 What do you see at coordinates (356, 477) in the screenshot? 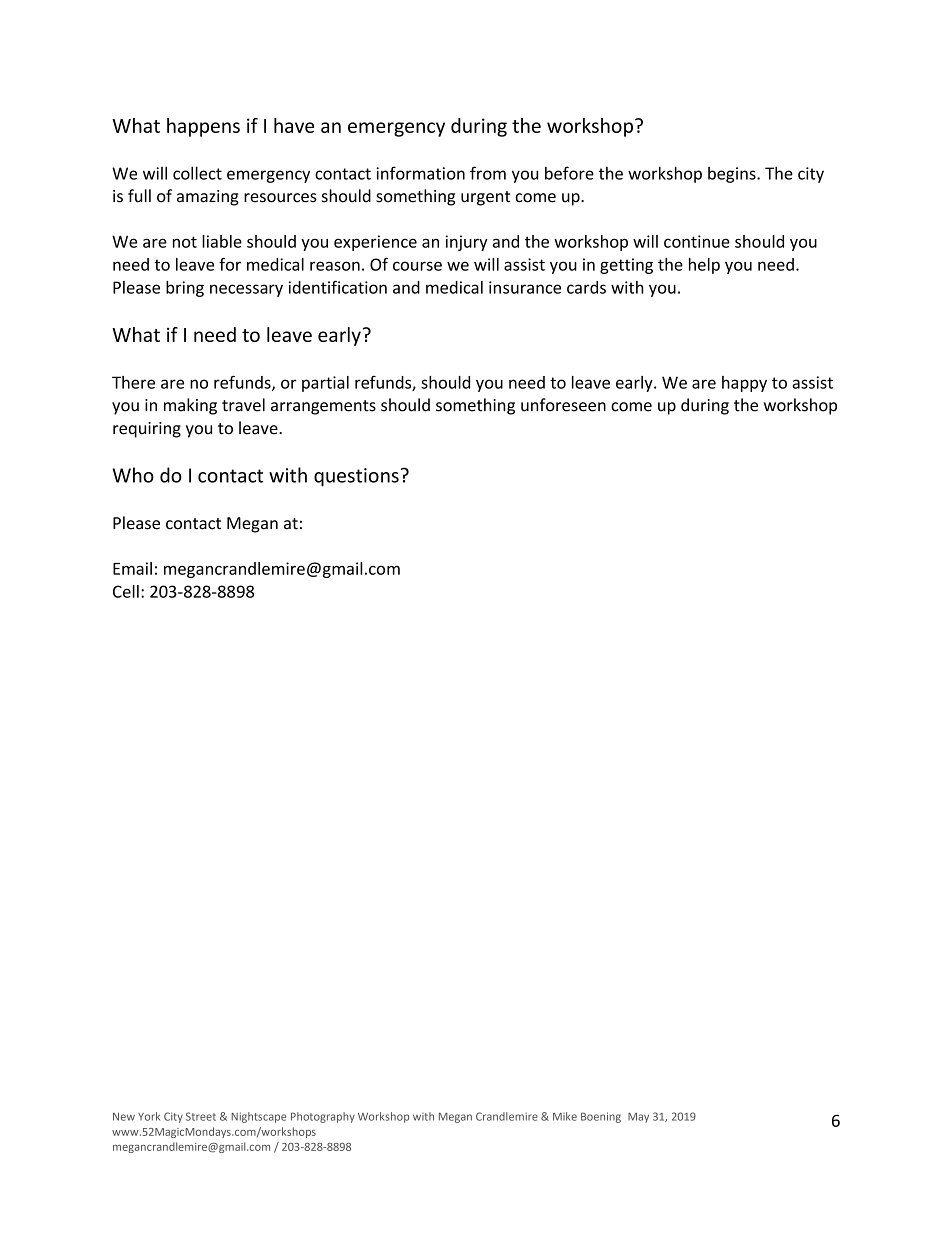
I see `questions` at bounding box center [356, 477].
